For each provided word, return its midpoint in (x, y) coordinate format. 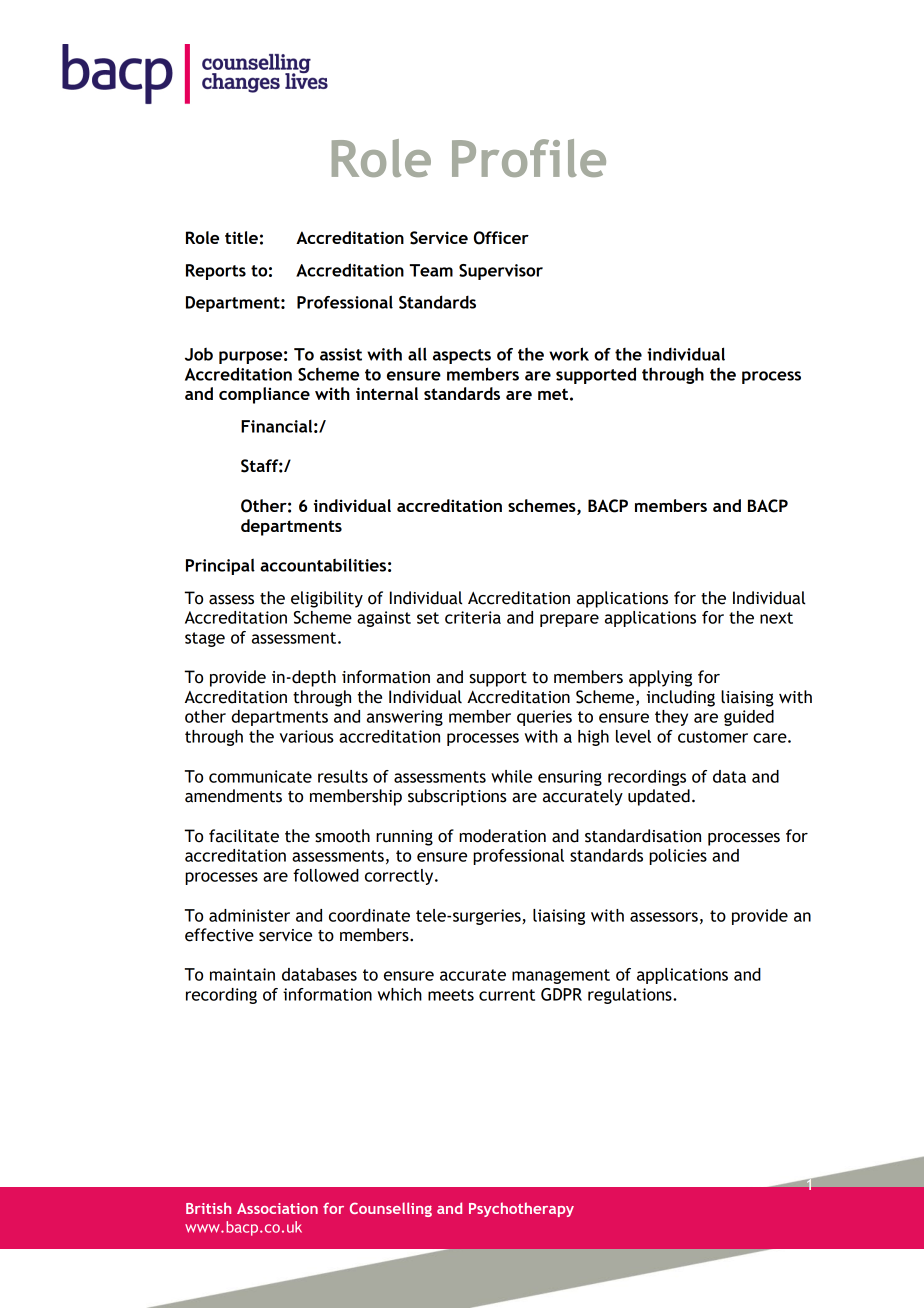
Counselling (391, 1209)
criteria (473, 617)
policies (678, 857)
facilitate (244, 836)
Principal (220, 567)
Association (277, 1208)
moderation (502, 836)
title (241, 237)
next (776, 618)
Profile (529, 158)
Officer (501, 238)
